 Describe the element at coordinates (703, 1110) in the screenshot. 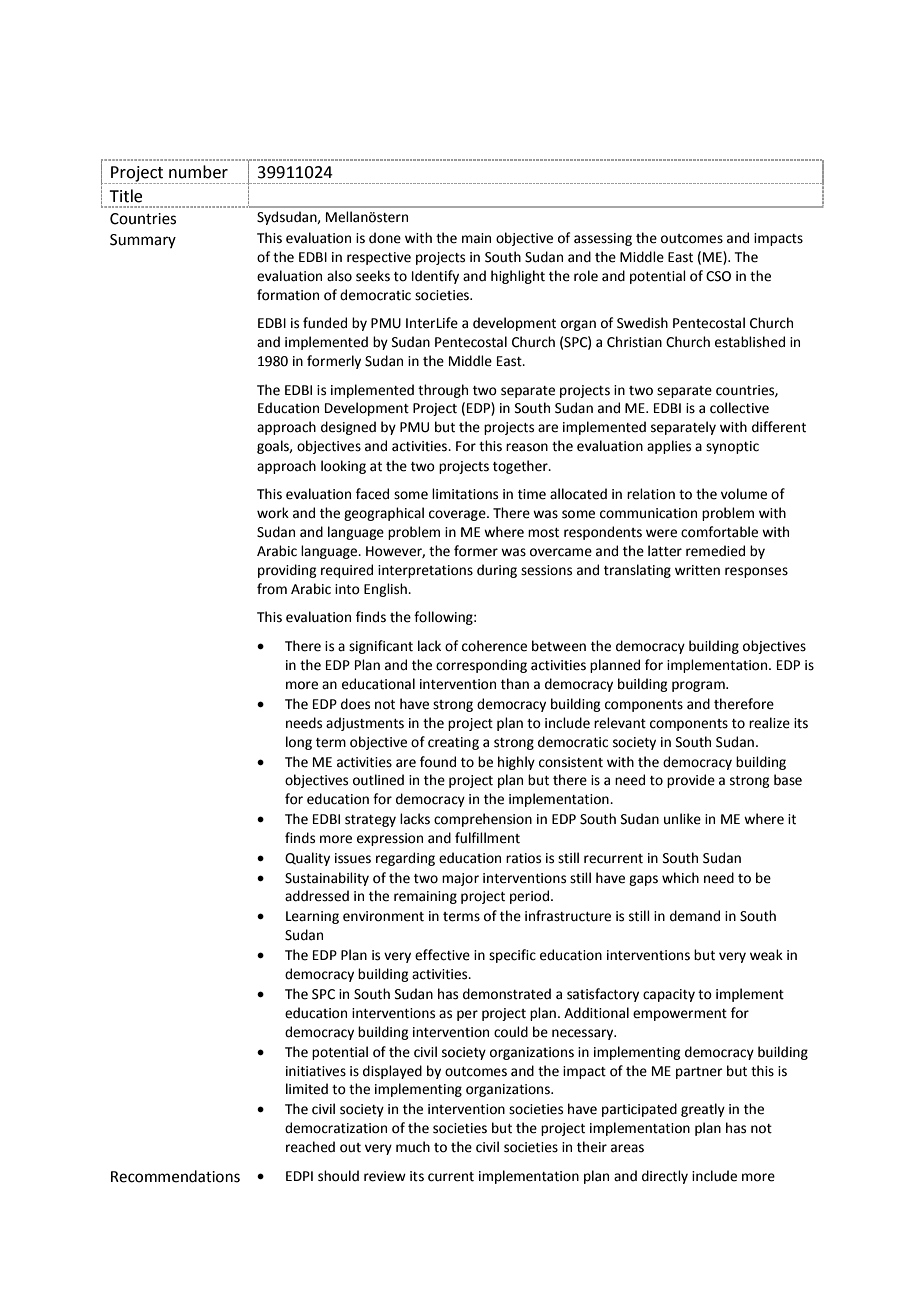

I see `greatly` at that location.
